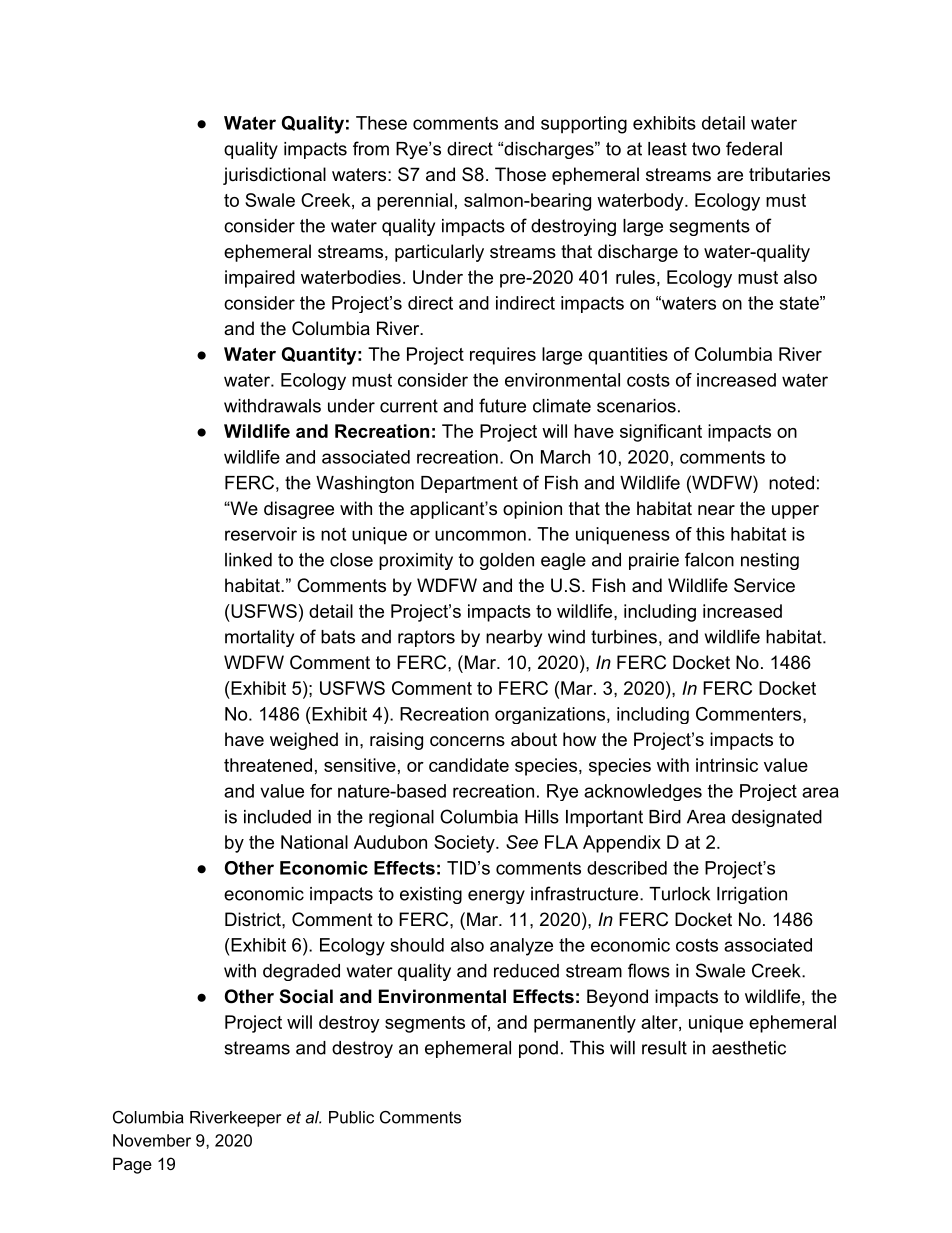 The image size is (952, 1233). I want to click on impaired, so click(260, 279).
